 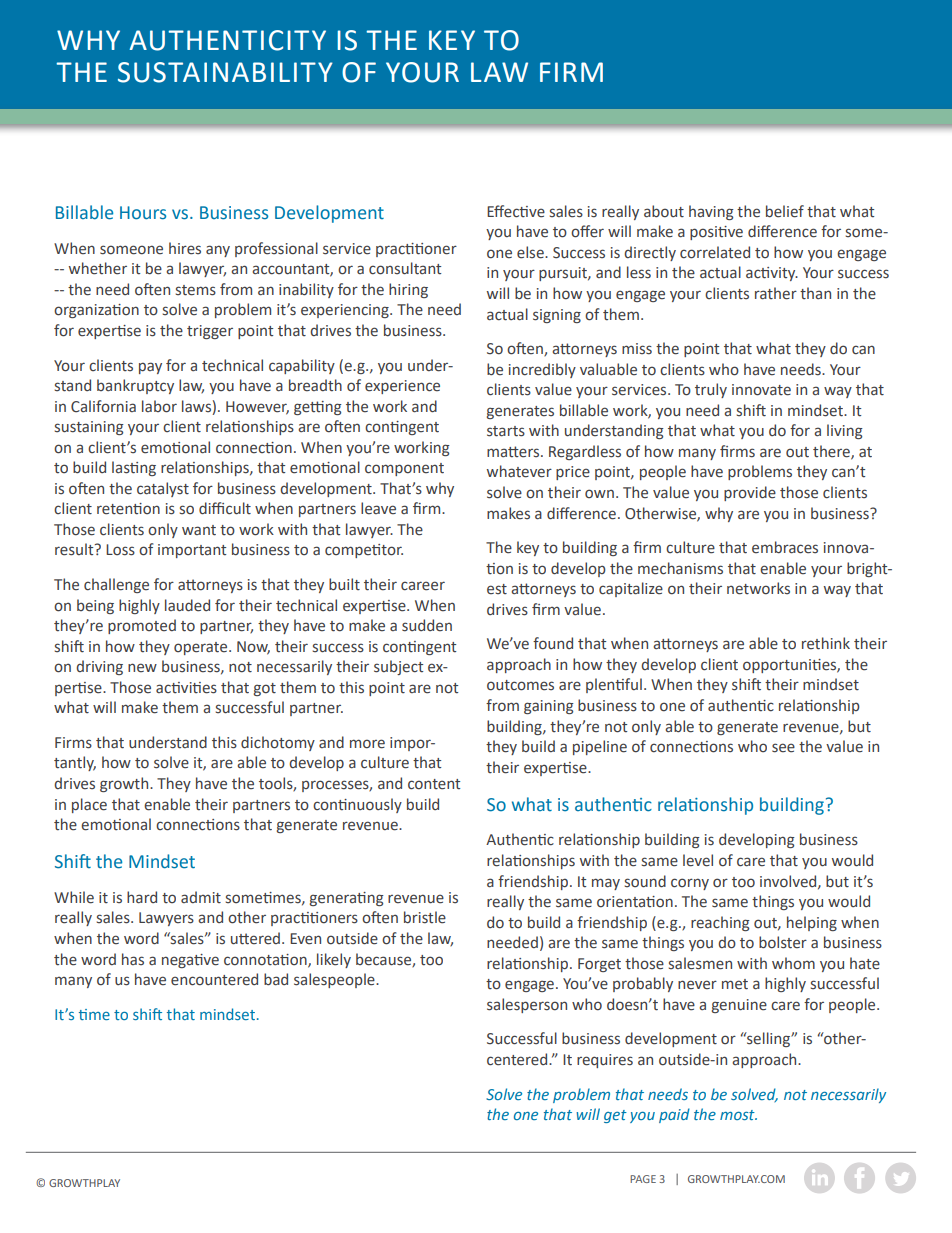 I want to click on most, so click(x=738, y=1115).
